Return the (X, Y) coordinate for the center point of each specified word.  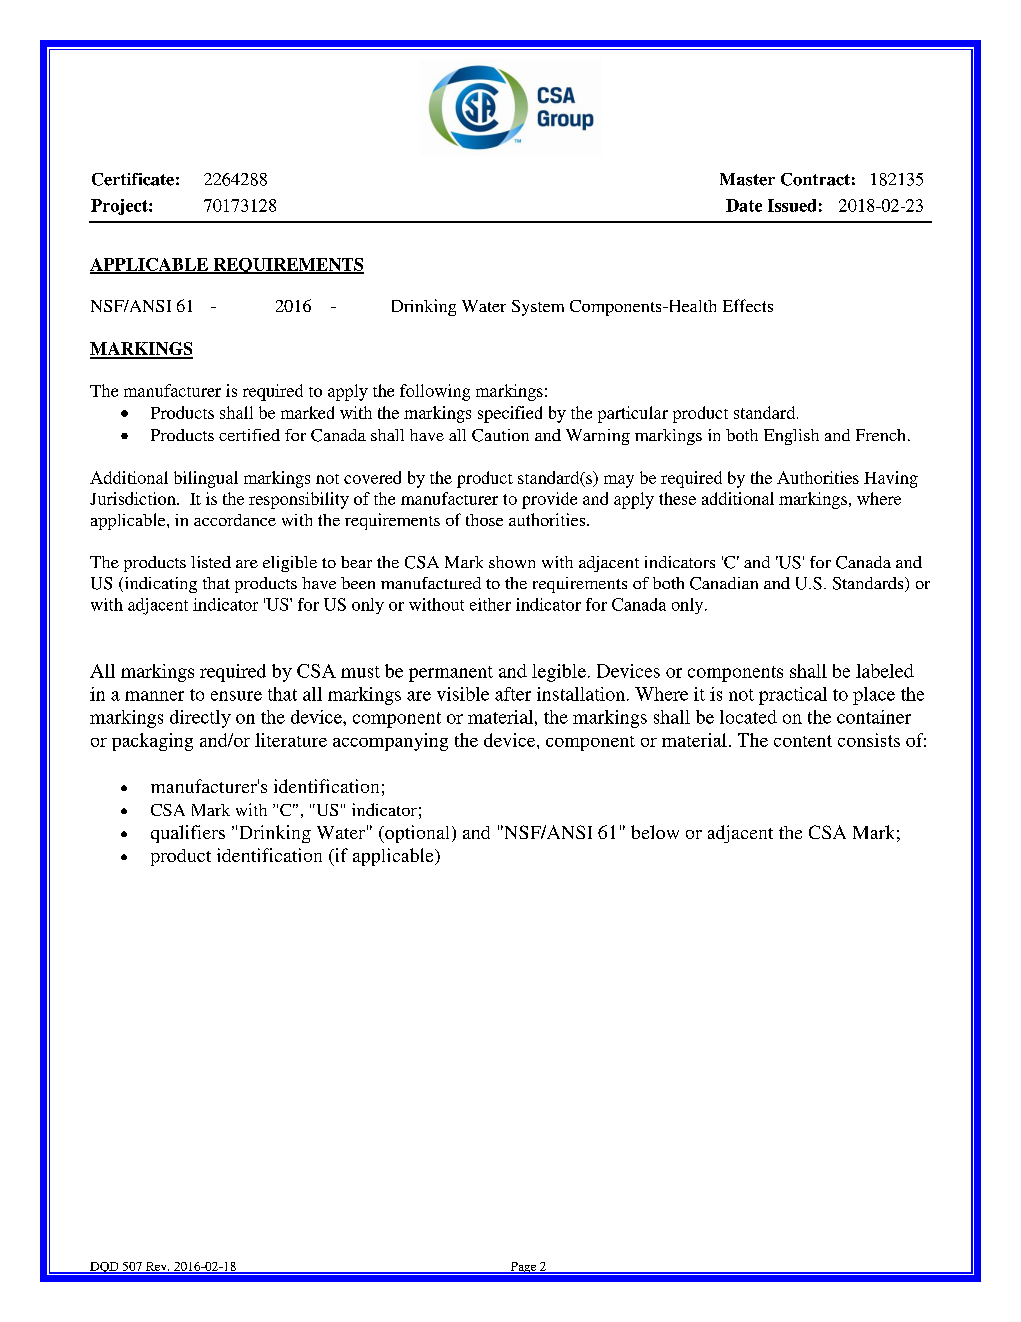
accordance (235, 520)
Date (744, 205)
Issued (792, 205)
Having (891, 479)
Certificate (133, 179)
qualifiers (188, 834)
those (484, 520)
